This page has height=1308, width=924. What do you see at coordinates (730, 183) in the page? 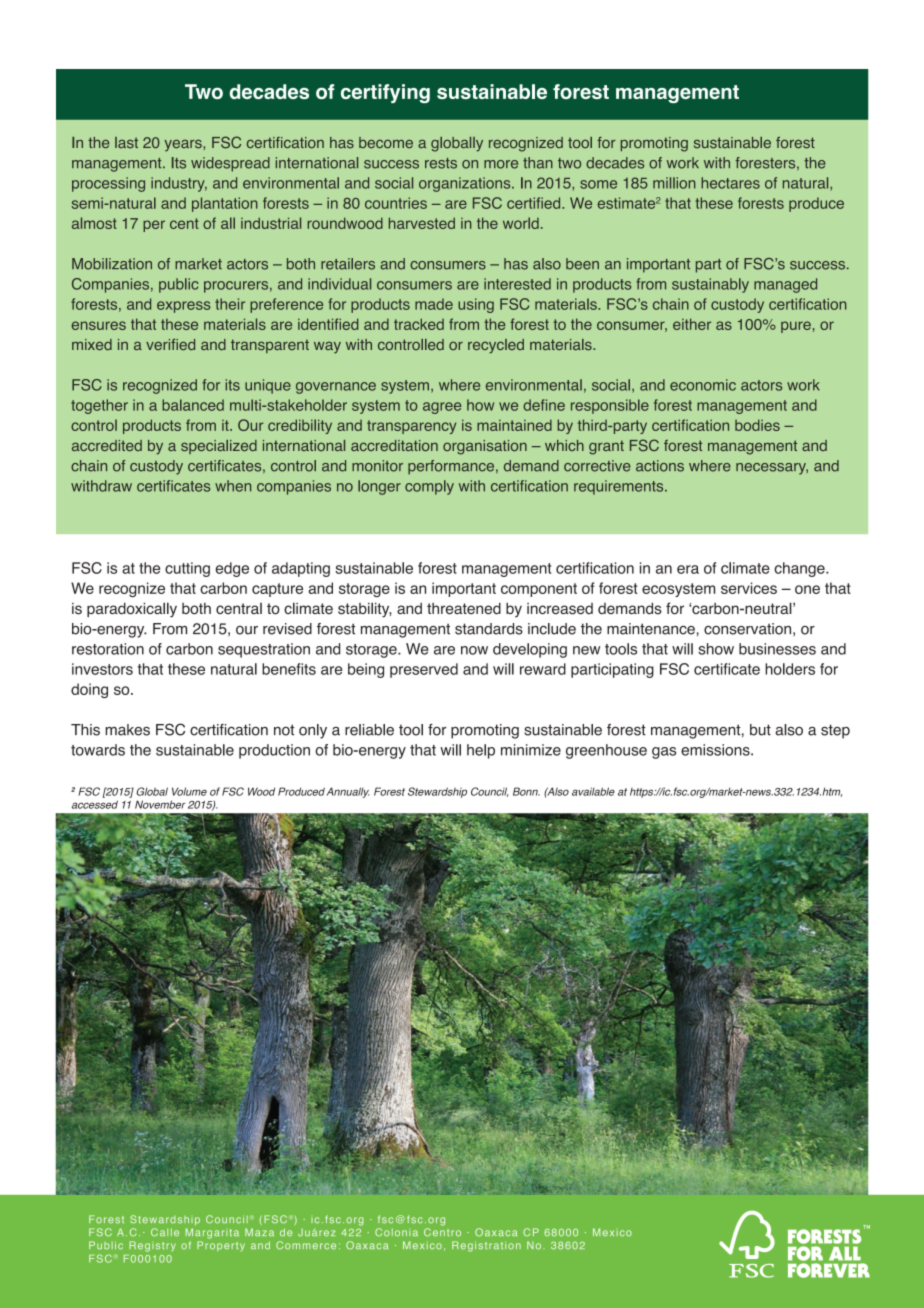
I see `hectares` at bounding box center [730, 183].
